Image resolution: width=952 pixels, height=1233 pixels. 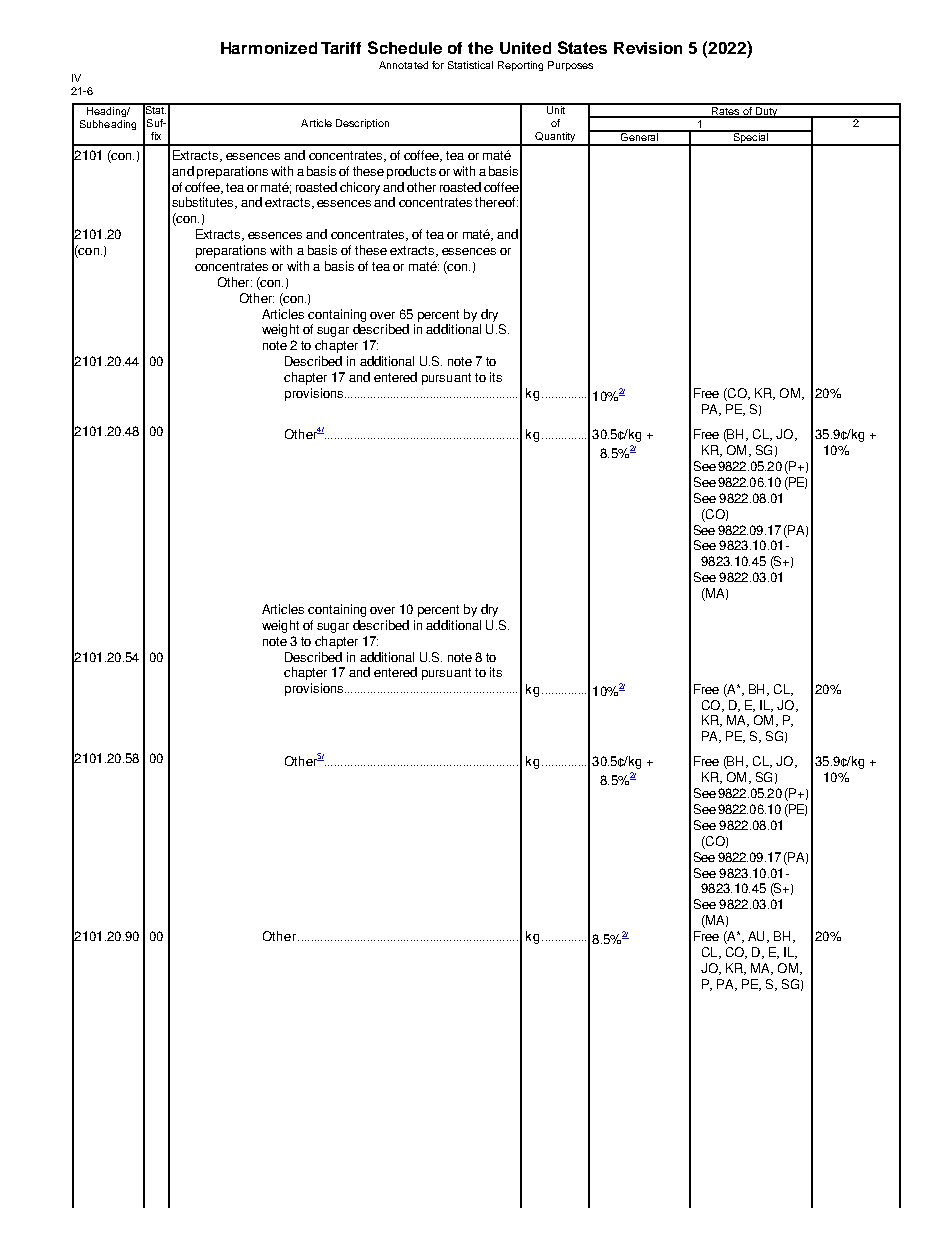 What do you see at coordinates (269, 48) in the image?
I see `Harmonized` at bounding box center [269, 48].
